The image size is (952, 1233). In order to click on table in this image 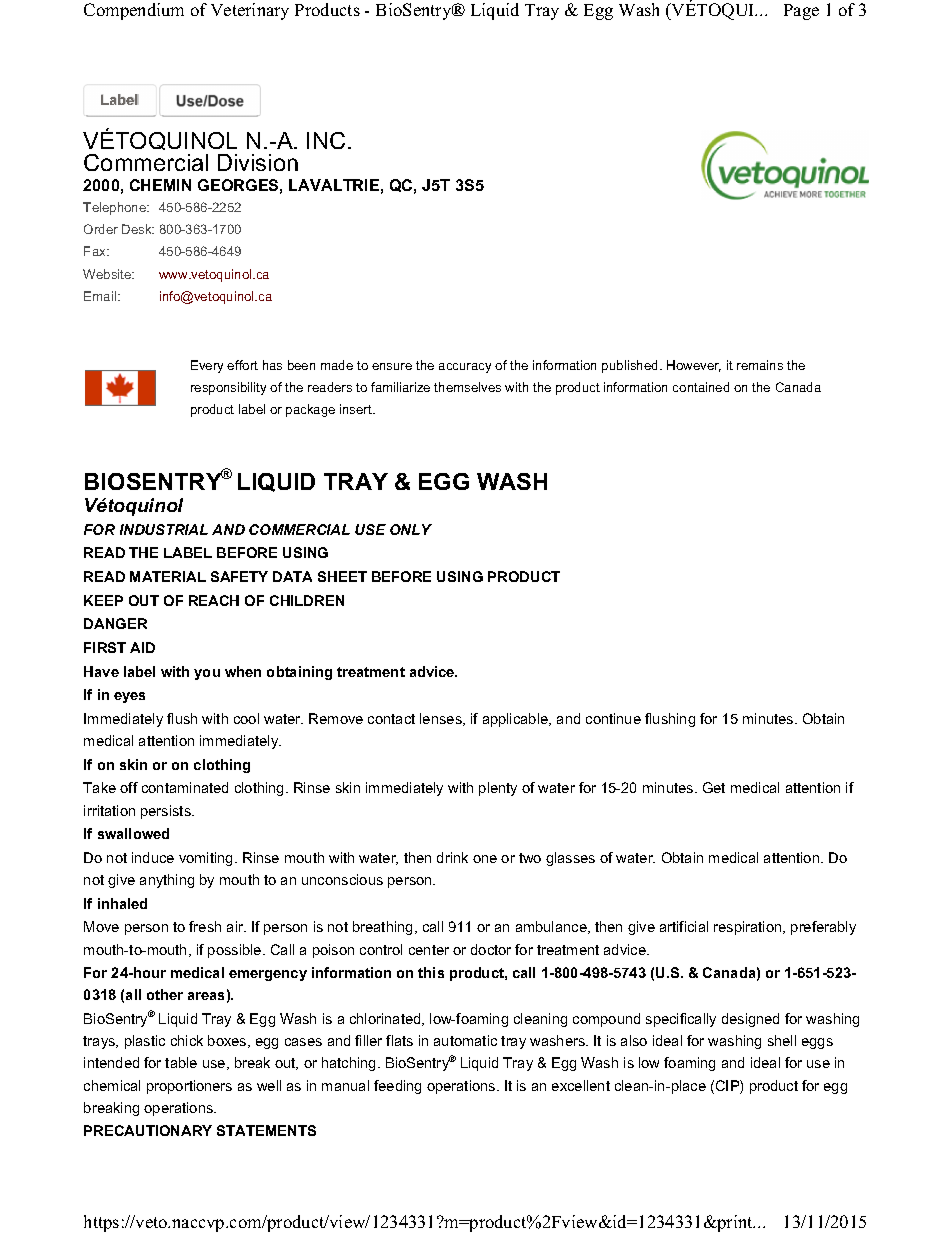, I will do `click(181, 1062)`.
